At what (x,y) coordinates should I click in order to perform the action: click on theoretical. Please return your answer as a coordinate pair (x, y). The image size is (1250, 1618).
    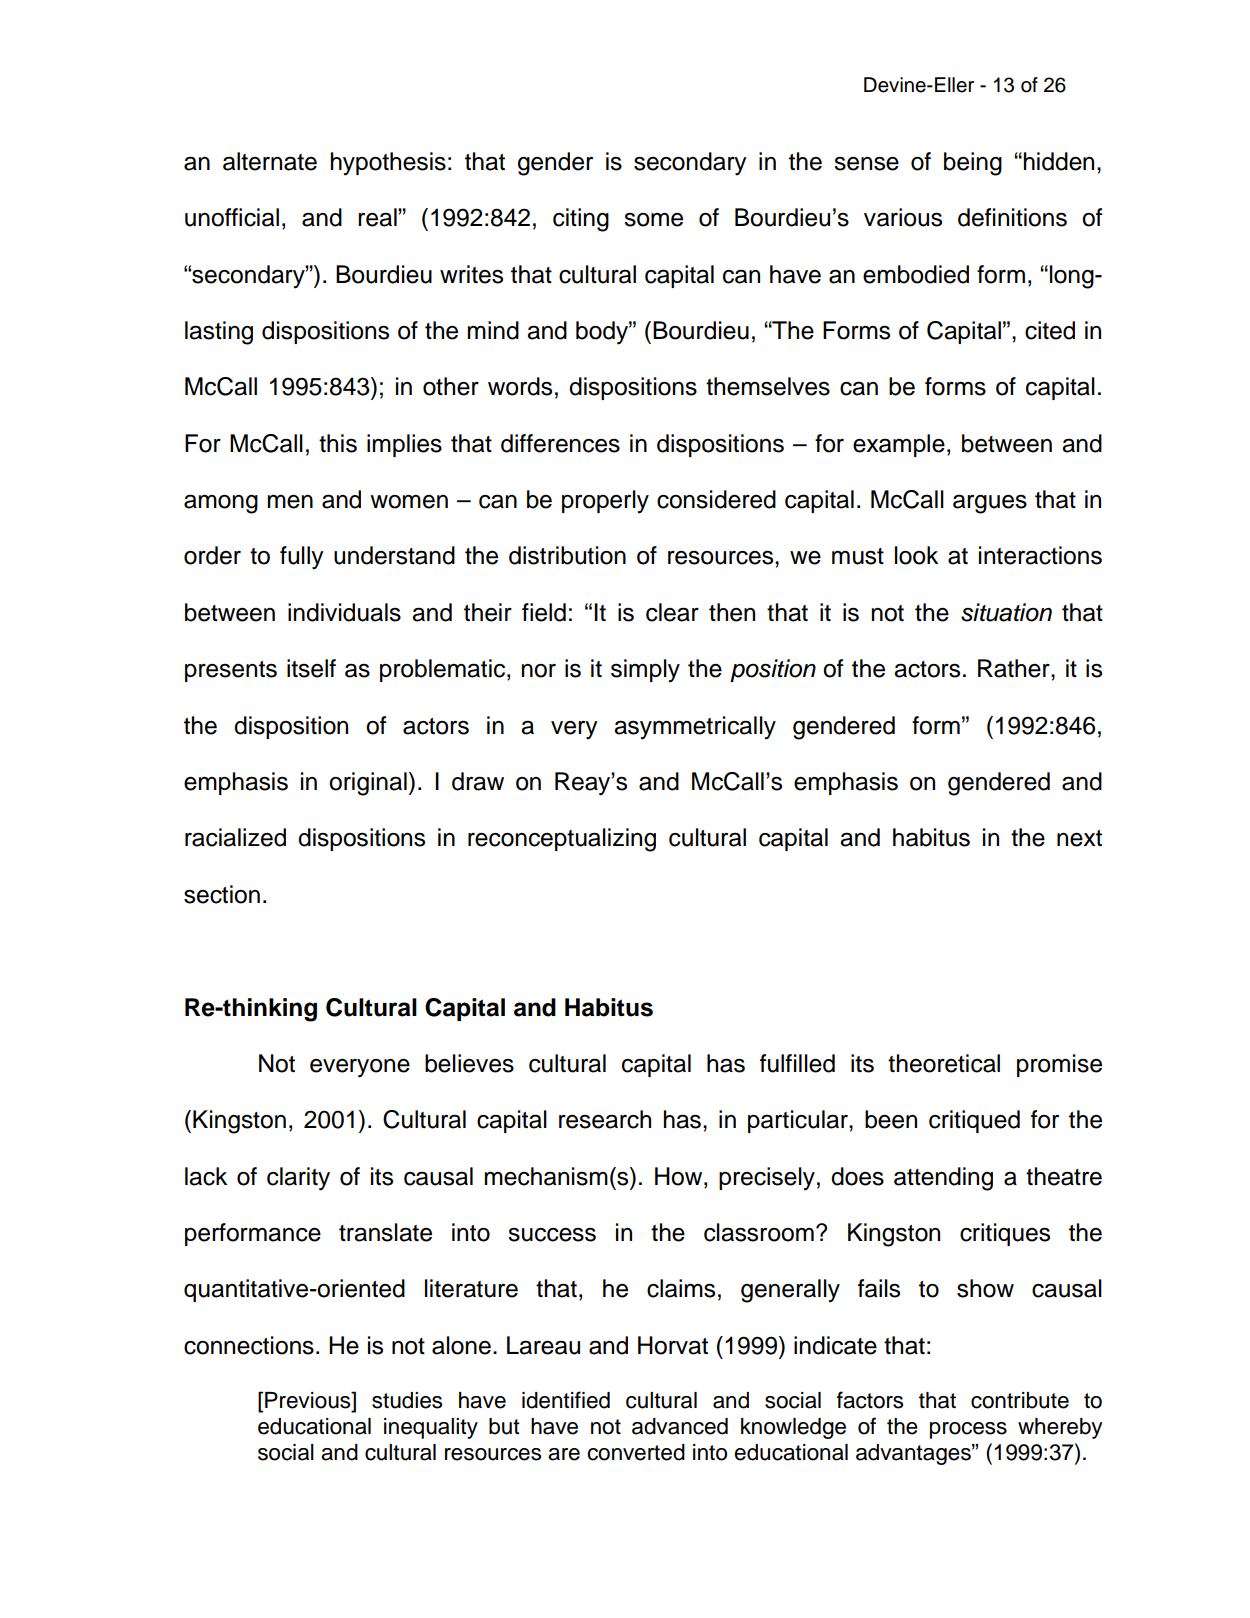
    Looking at the image, I should click on (944, 1063).
